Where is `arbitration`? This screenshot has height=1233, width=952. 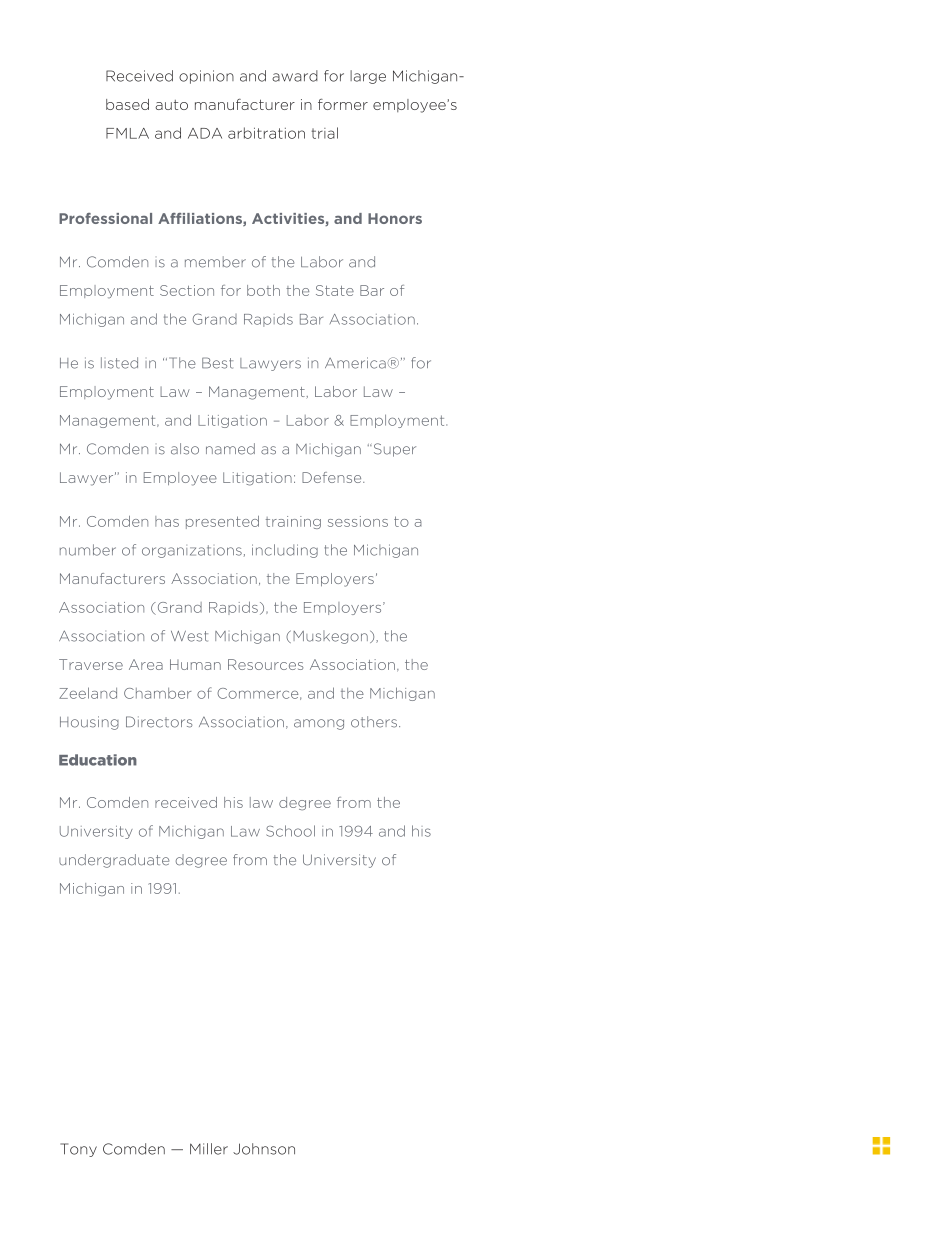
arbitration is located at coordinates (266, 133).
